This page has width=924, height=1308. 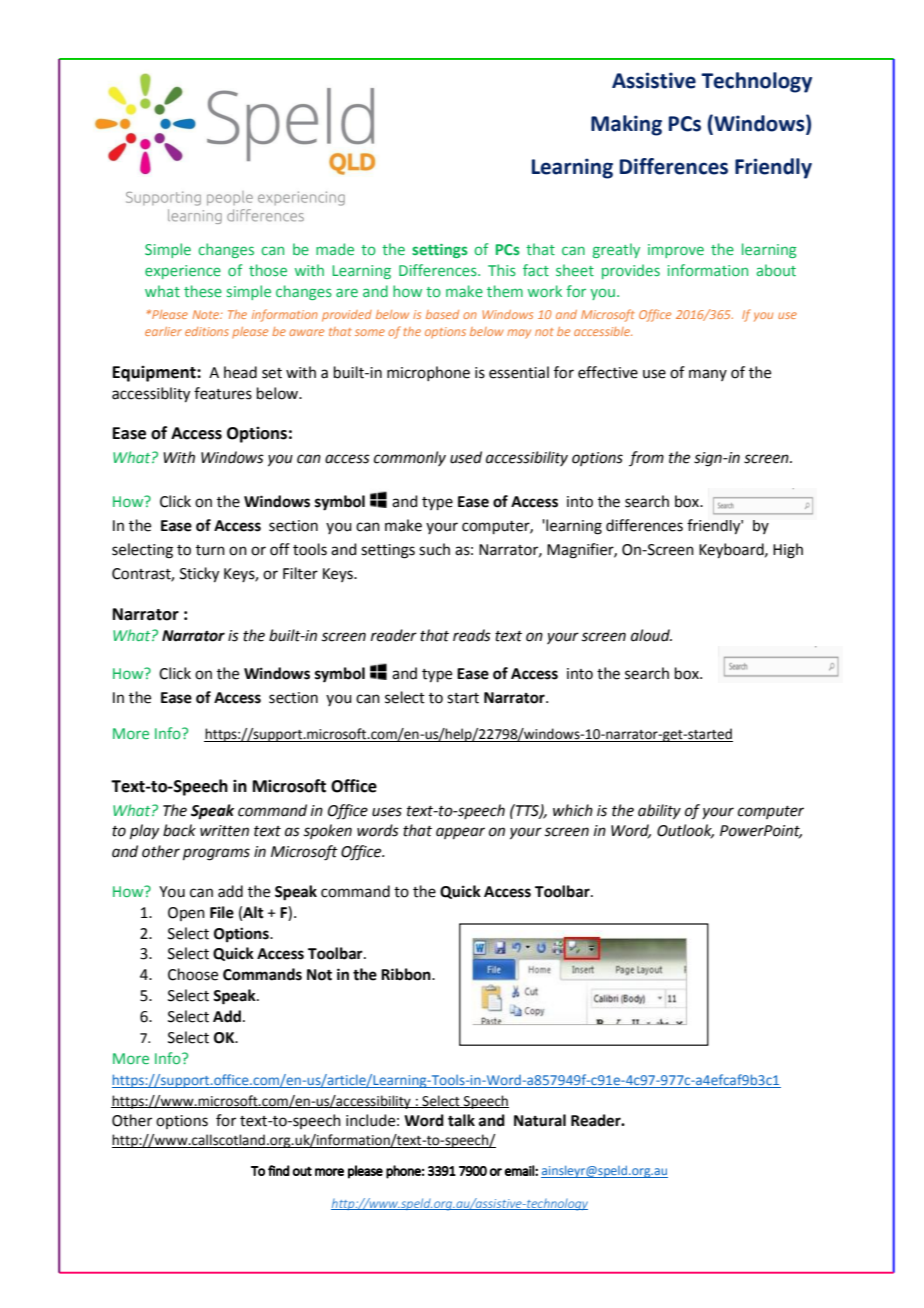 I want to click on reads, so click(x=472, y=635).
